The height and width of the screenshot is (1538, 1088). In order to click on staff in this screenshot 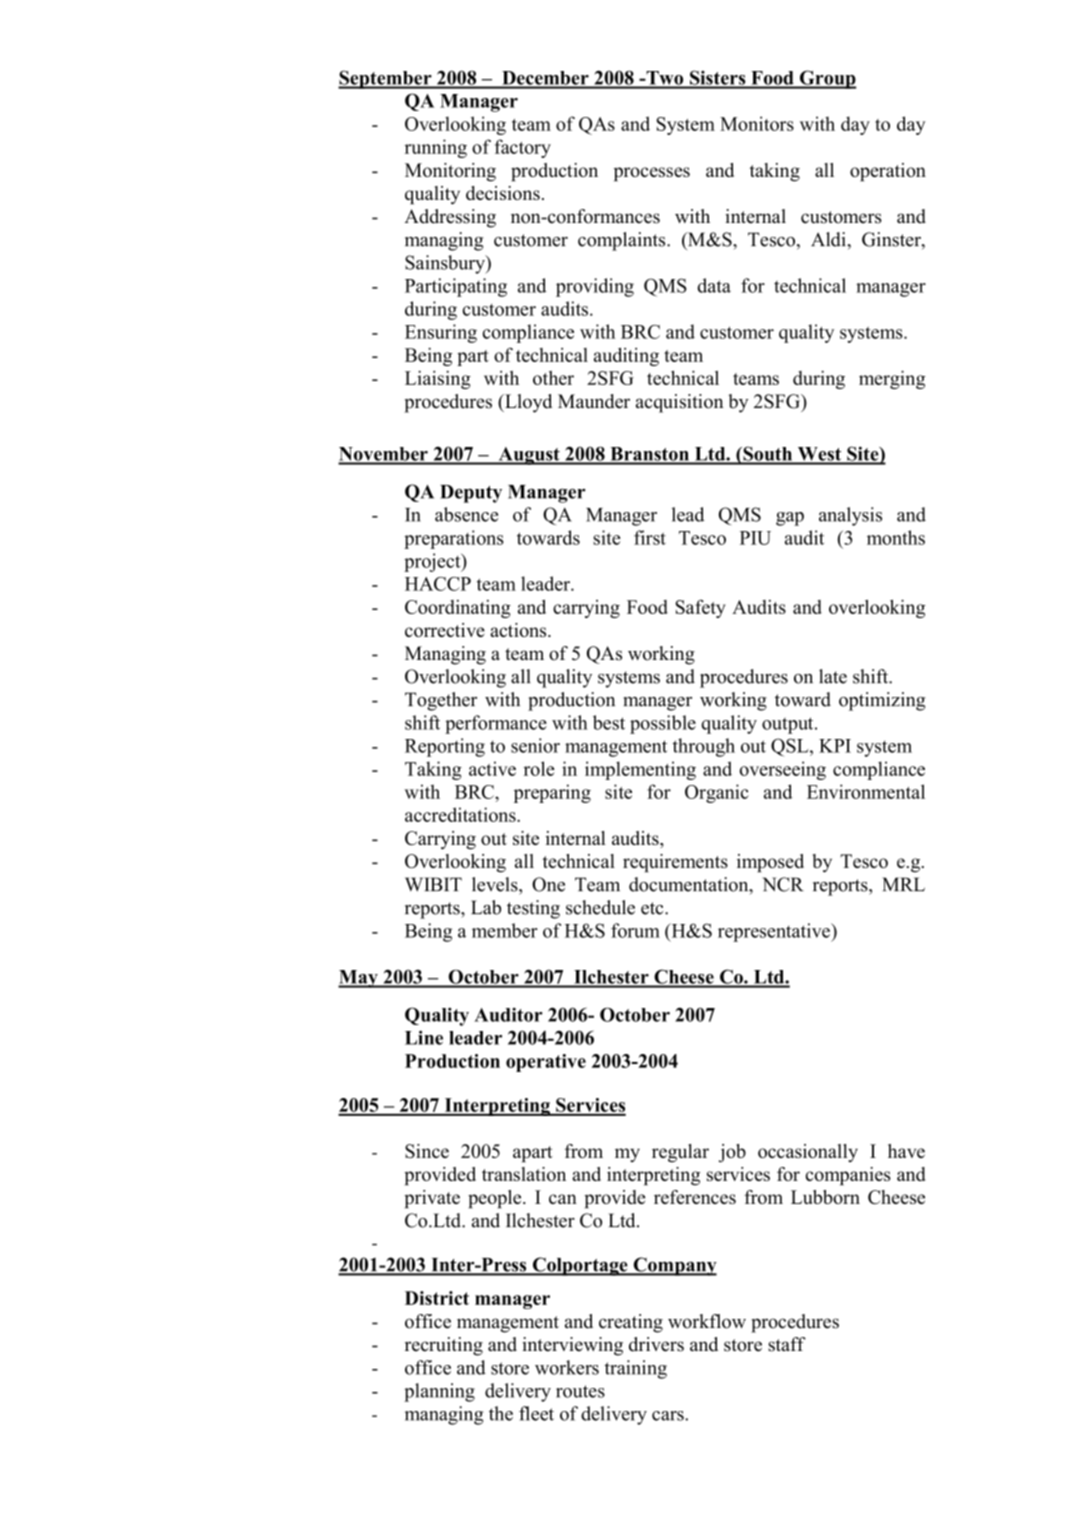, I will do `click(787, 1344)`.
